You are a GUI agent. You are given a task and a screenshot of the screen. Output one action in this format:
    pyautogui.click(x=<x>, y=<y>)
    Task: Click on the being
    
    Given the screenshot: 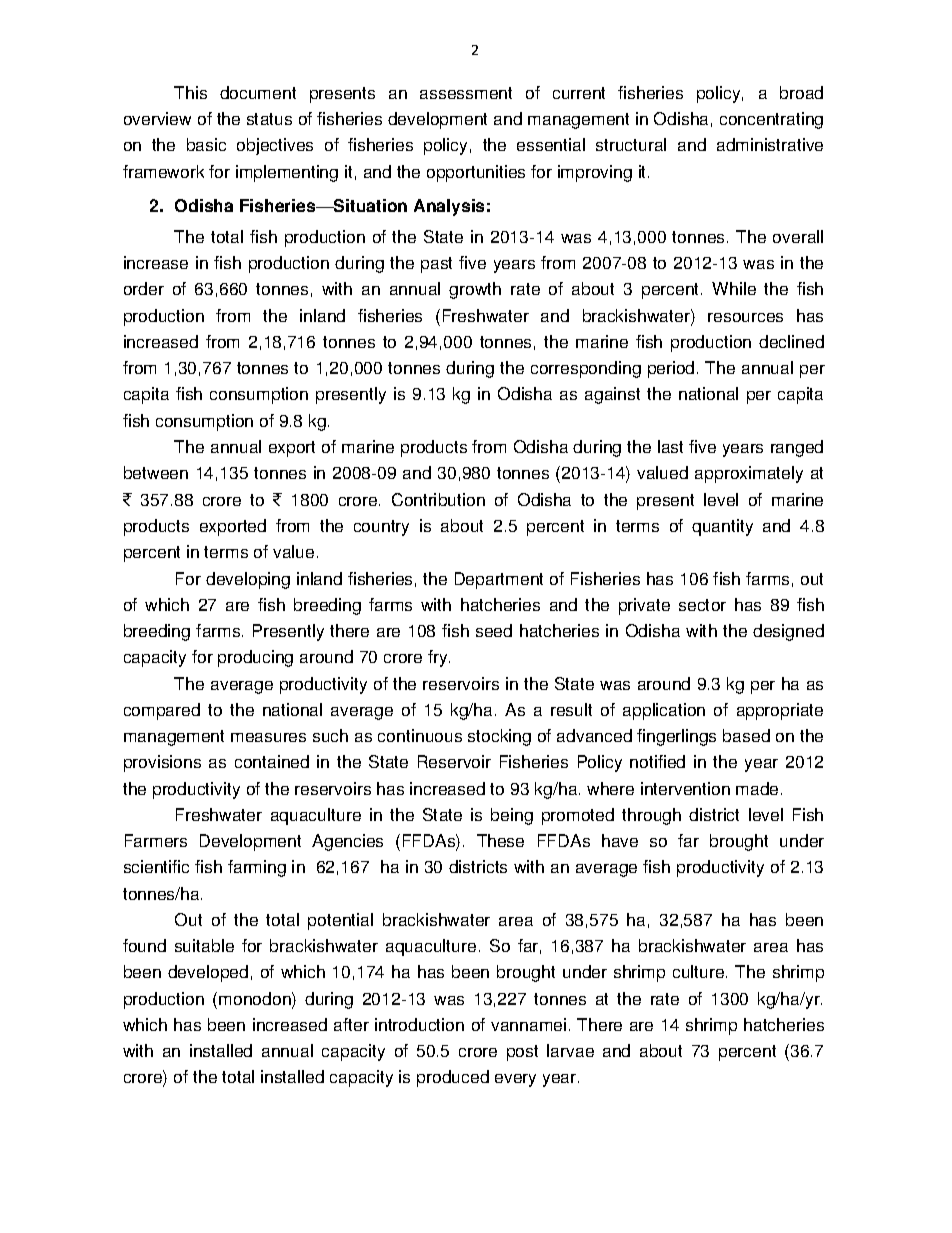 What is the action you would take?
    pyautogui.click(x=512, y=816)
